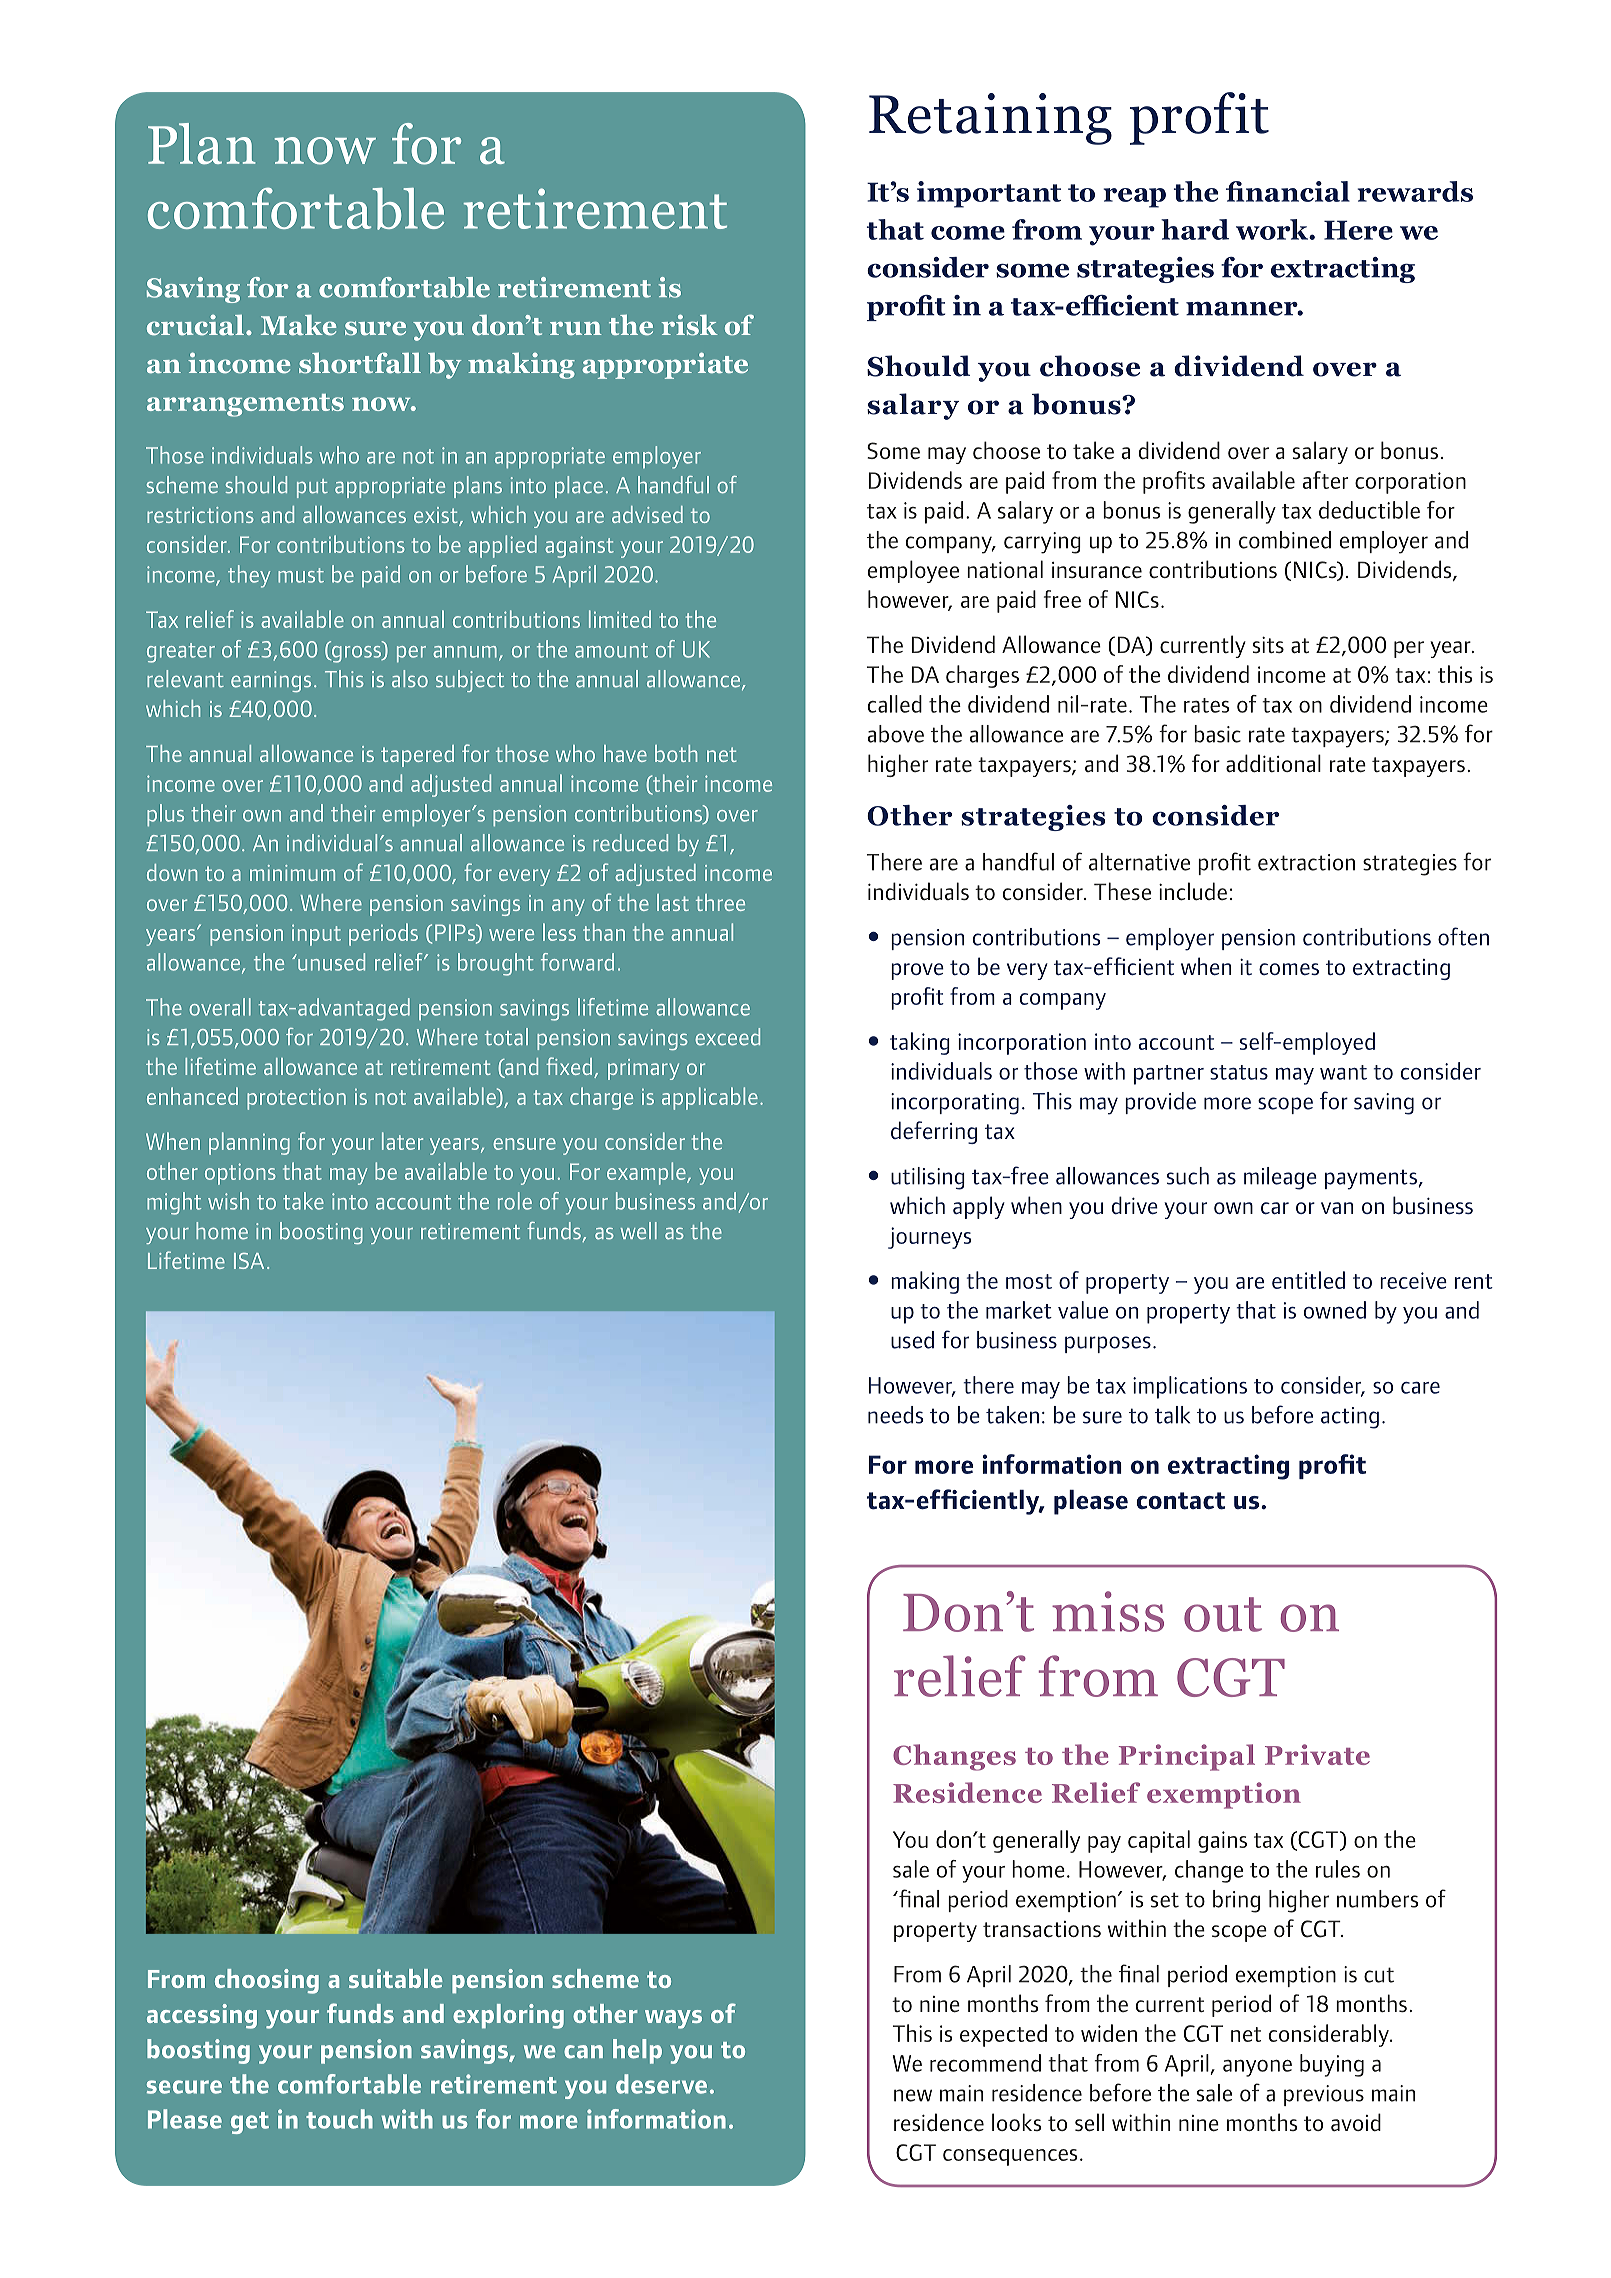  I want to click on new, so click(913, 2095).
